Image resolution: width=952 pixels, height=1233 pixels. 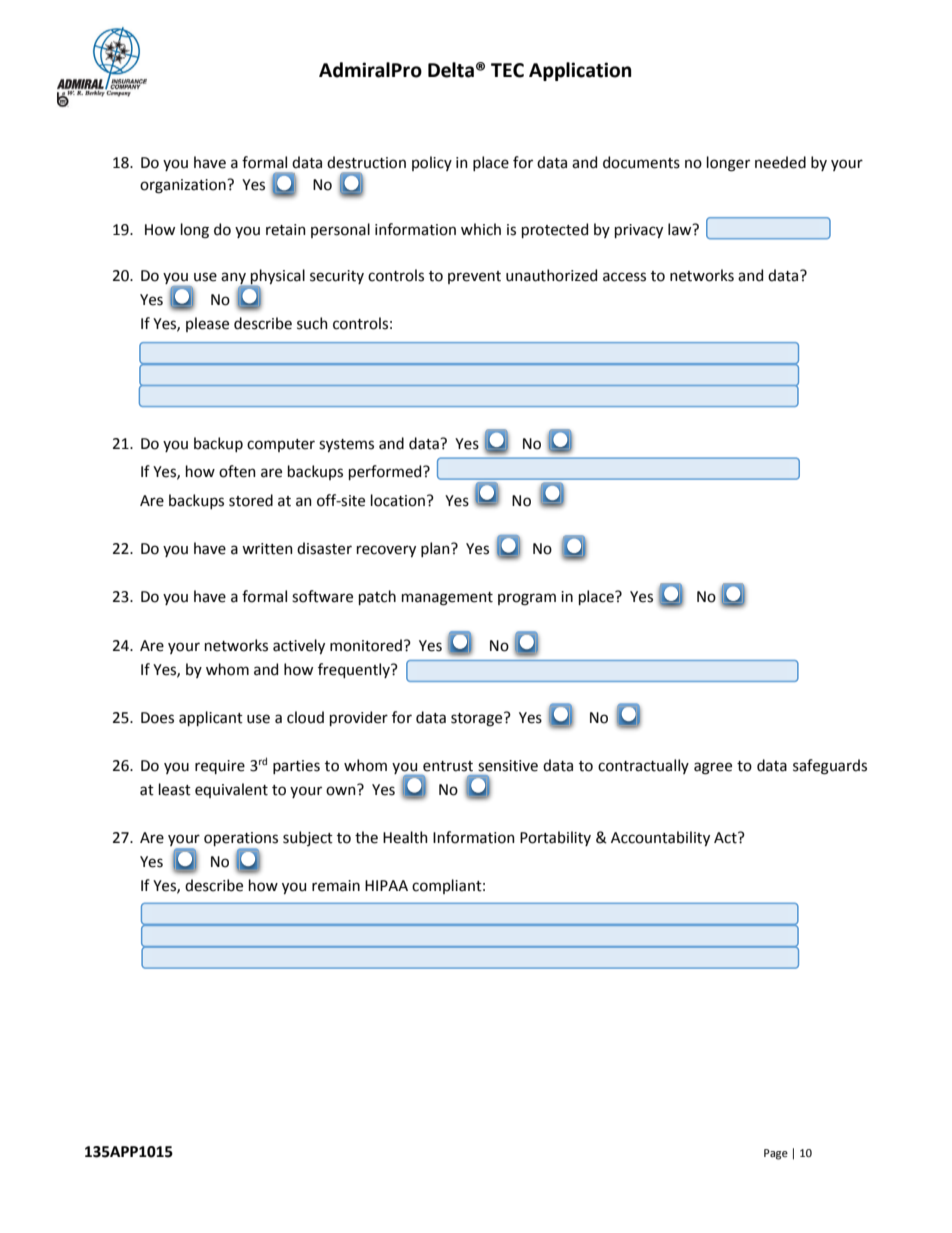 I want to click on access, so click(x=624, y=277).
